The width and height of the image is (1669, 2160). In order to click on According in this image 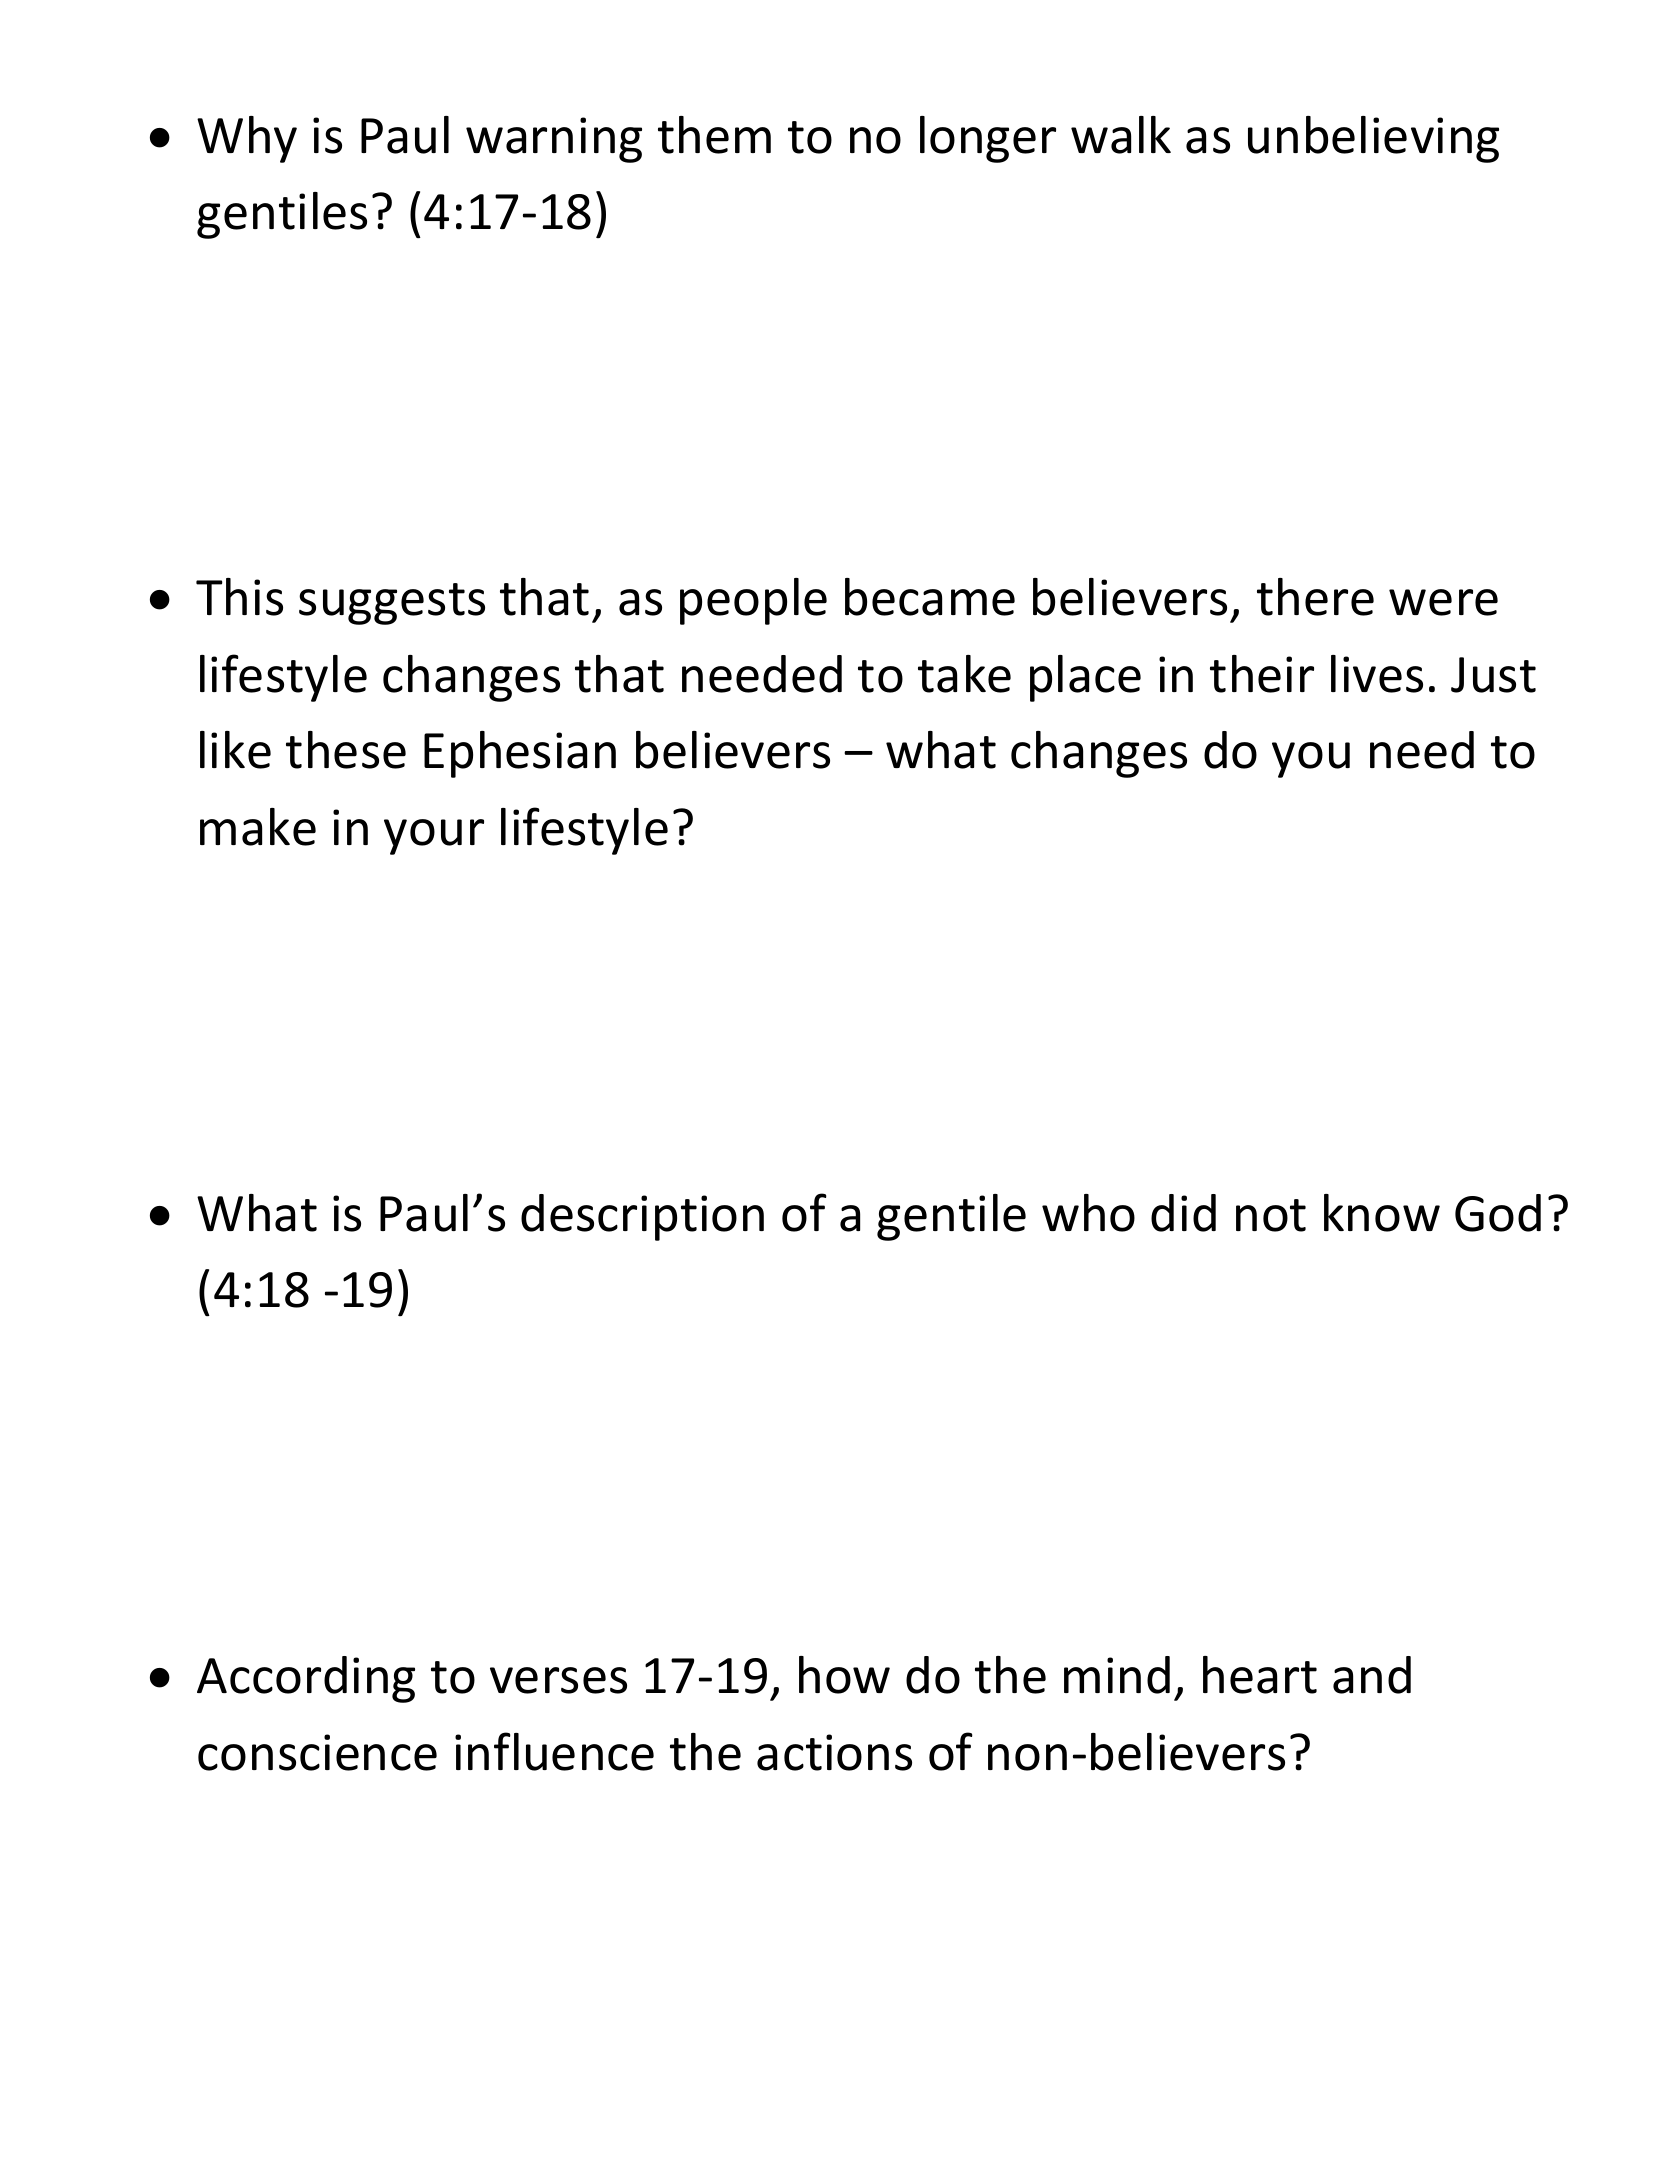, I will do `click(306, 1679)`.
